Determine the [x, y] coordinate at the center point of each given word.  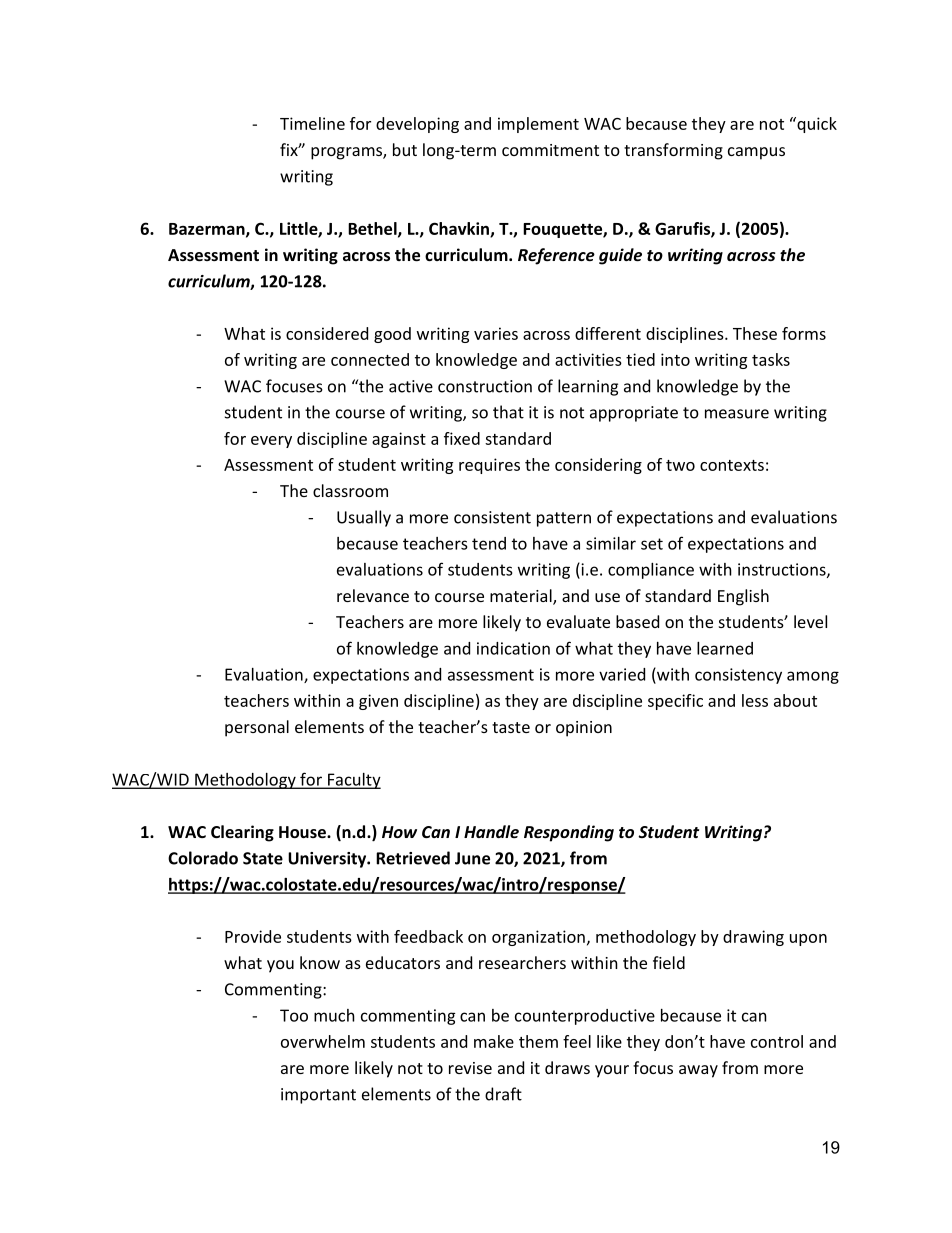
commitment [550, 150]
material [522, 597]
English [743, 597]
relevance [373, 595]
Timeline [312, 123]
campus [756, 153]
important [318, 1096]
